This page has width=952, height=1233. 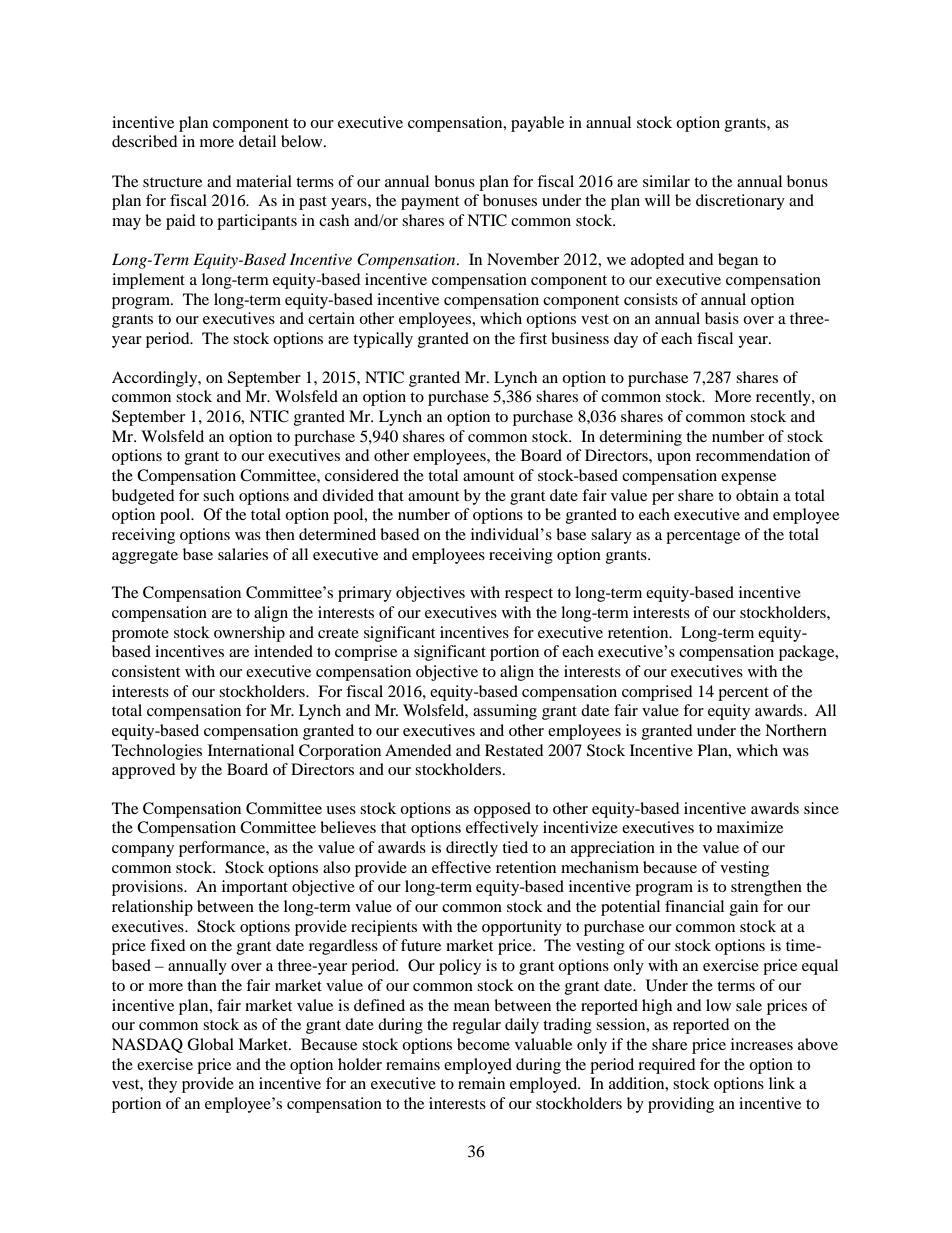 What do you see at coordinates (740, 202) in the page?
I see `discretionary` at bounding box center [740, 202].
